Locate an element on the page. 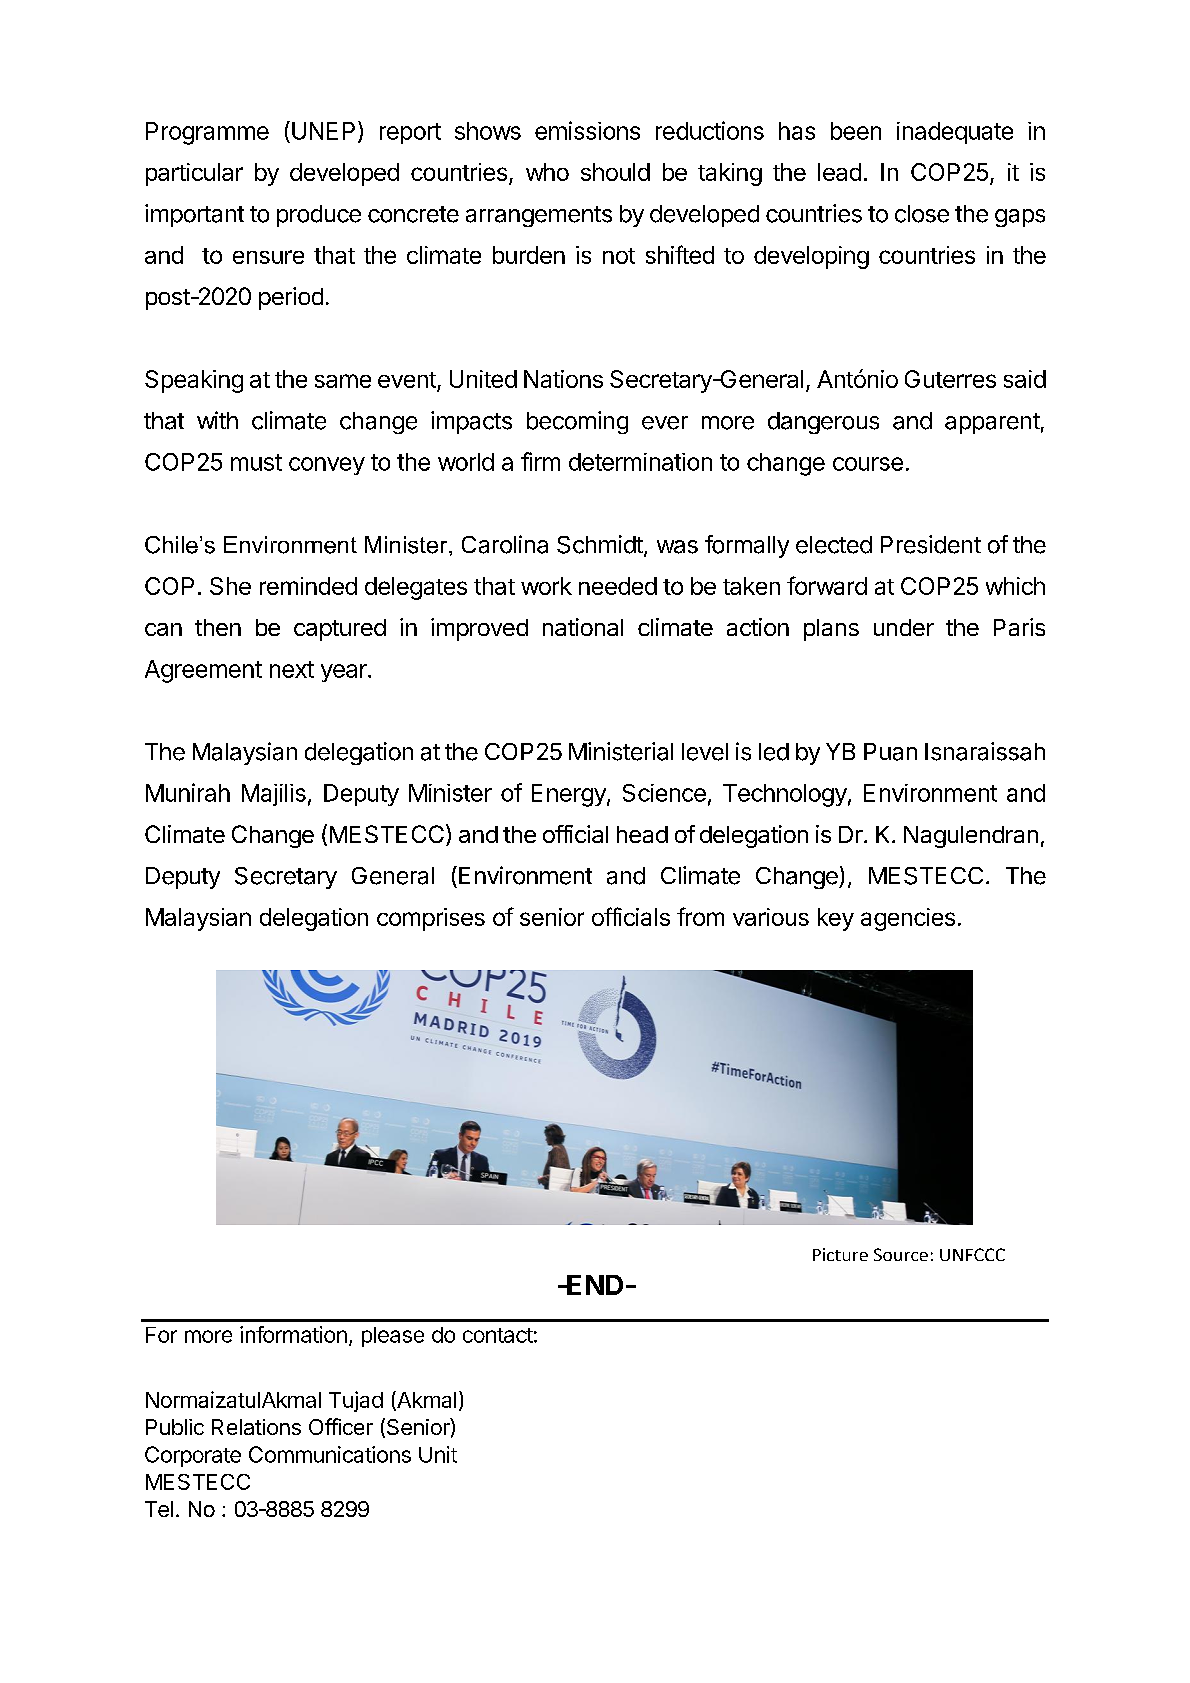 The width and height of the image is (1190, 1683). should is located at coordinates (615, 172).
